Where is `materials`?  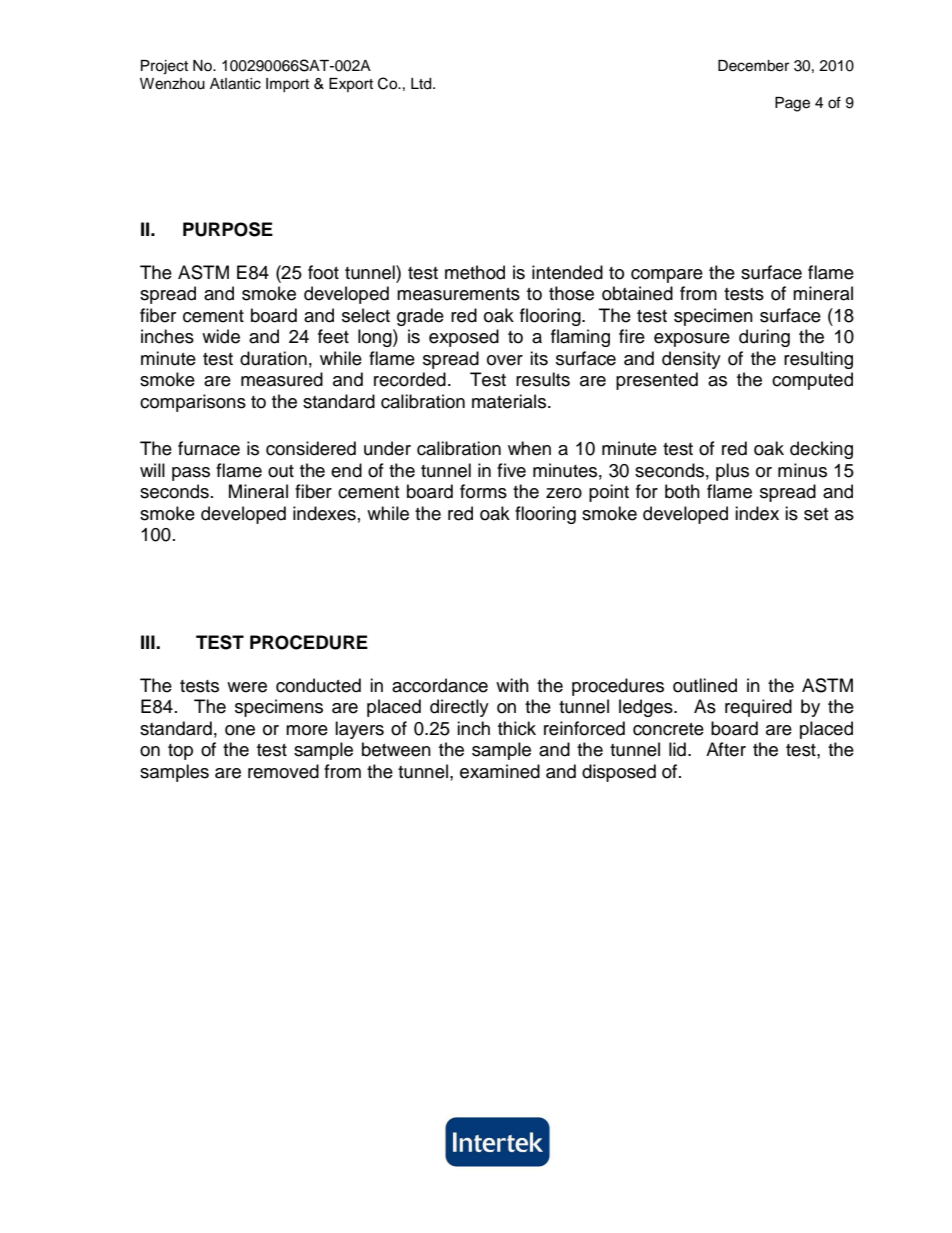 materials is located at coordinates (510, 401).
